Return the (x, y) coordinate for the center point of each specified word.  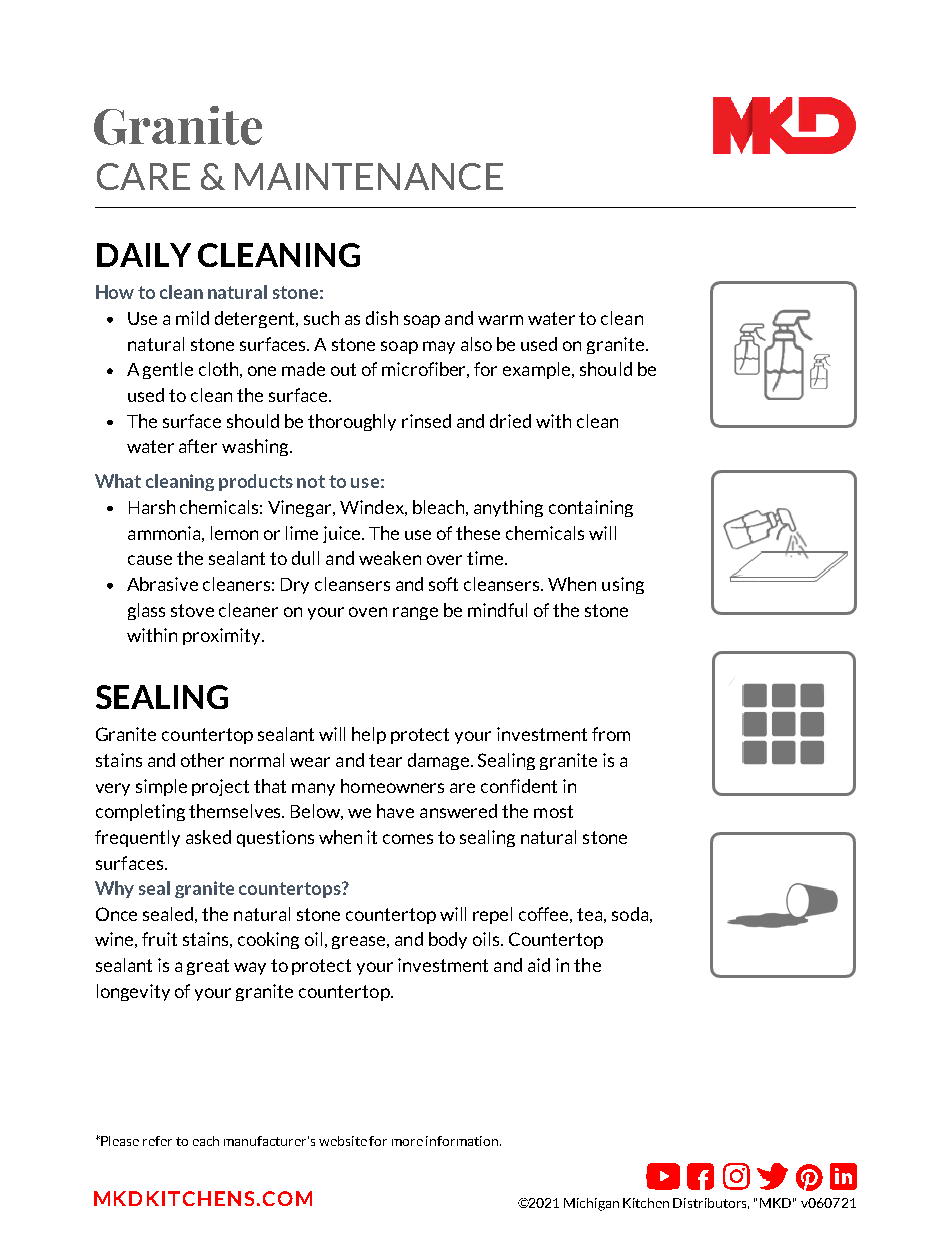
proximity (223, 636)
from (611, 734)
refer (157, 1141)
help (369, 735)
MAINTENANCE (369, 176)
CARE (143, 176)
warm (500, 320)
